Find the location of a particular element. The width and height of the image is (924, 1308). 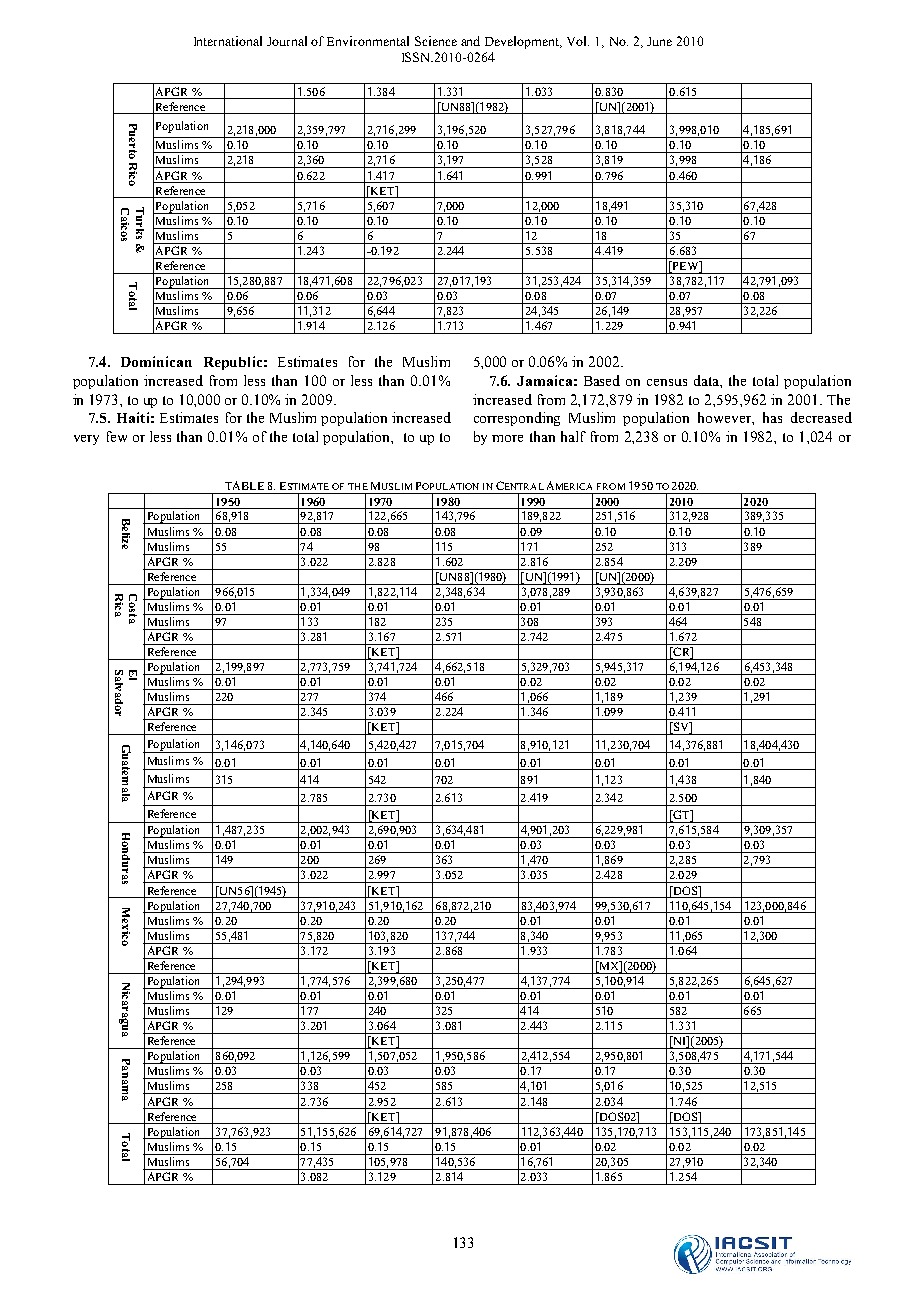

Journal is located at coordinates (287, 41).
